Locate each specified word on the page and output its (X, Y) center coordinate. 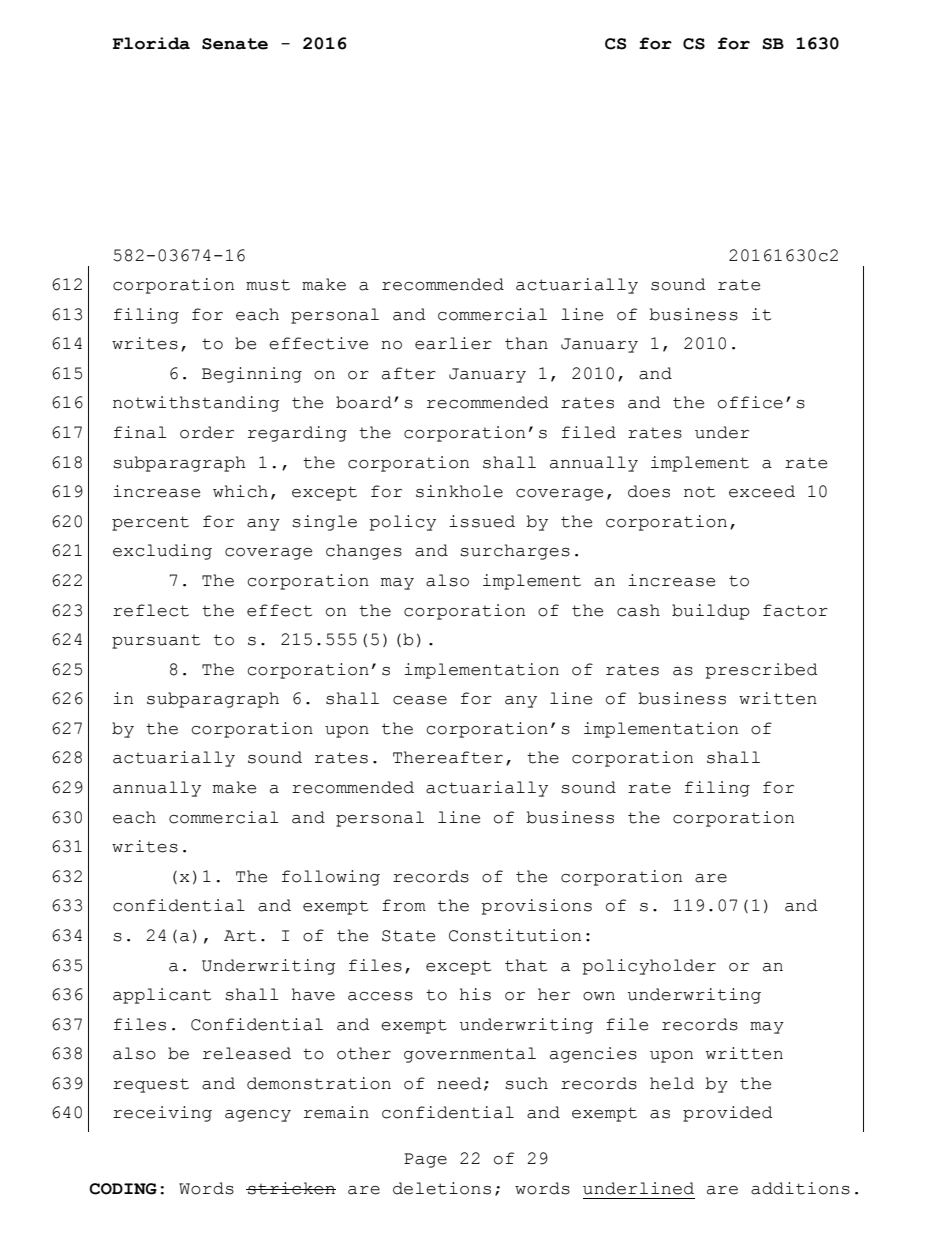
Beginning (252, 375)
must (268, 285)
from (404, 905)
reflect (151, 610)
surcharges (515, 552)
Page (425, 1160)
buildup (711, 612)
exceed (762, 491)
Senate (235, 44)
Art (240, 936)
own (599, 996)
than (526, 343)
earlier (453, 343)
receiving (162, 1114)
